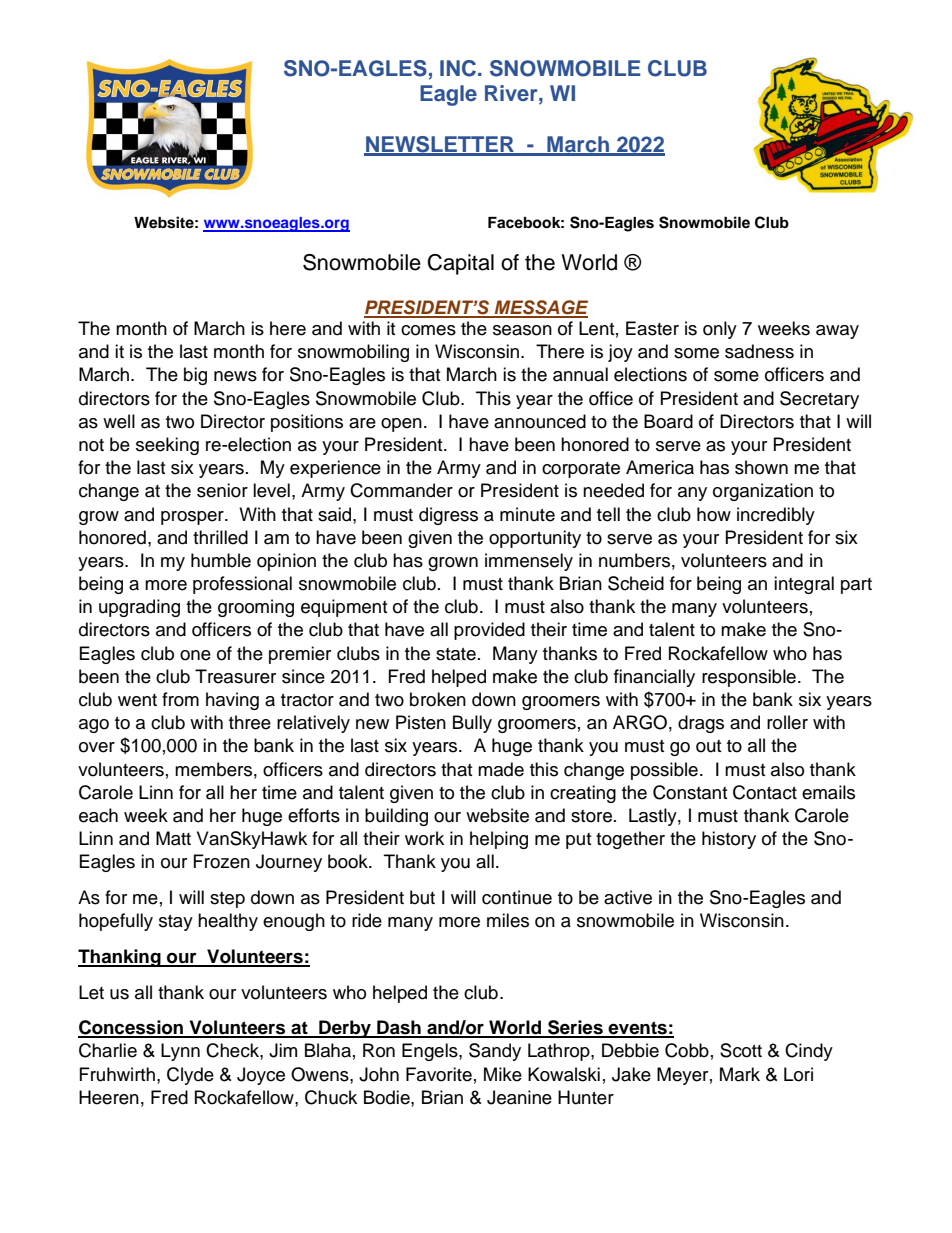  Describe the element at coordinates (190, 1076) in the document. I see `Clyde` at that location.
